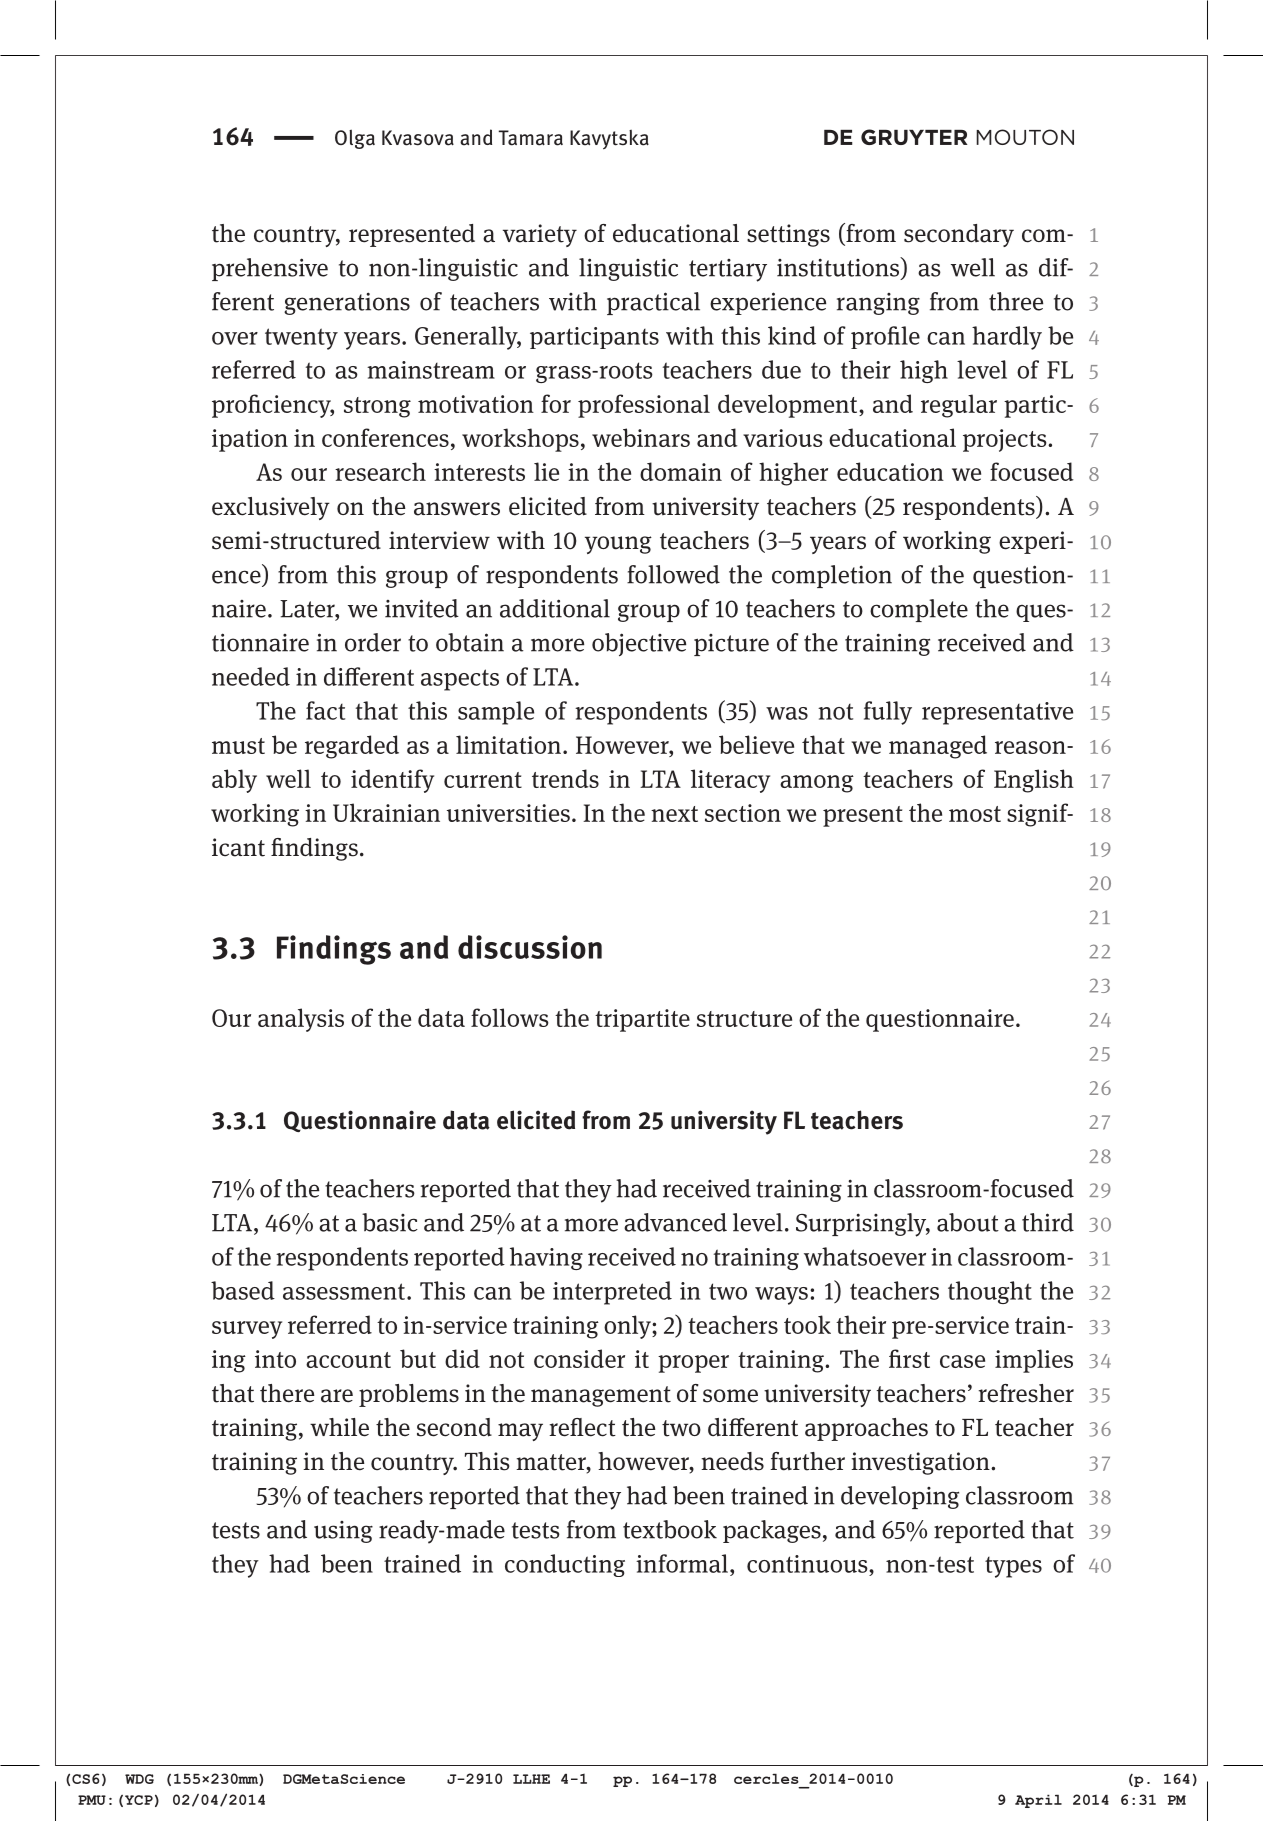 The width and height of the image is (1263, 1821). Describe the element at coordinates (682, 1563) in the image. I see `informal` at that location.
